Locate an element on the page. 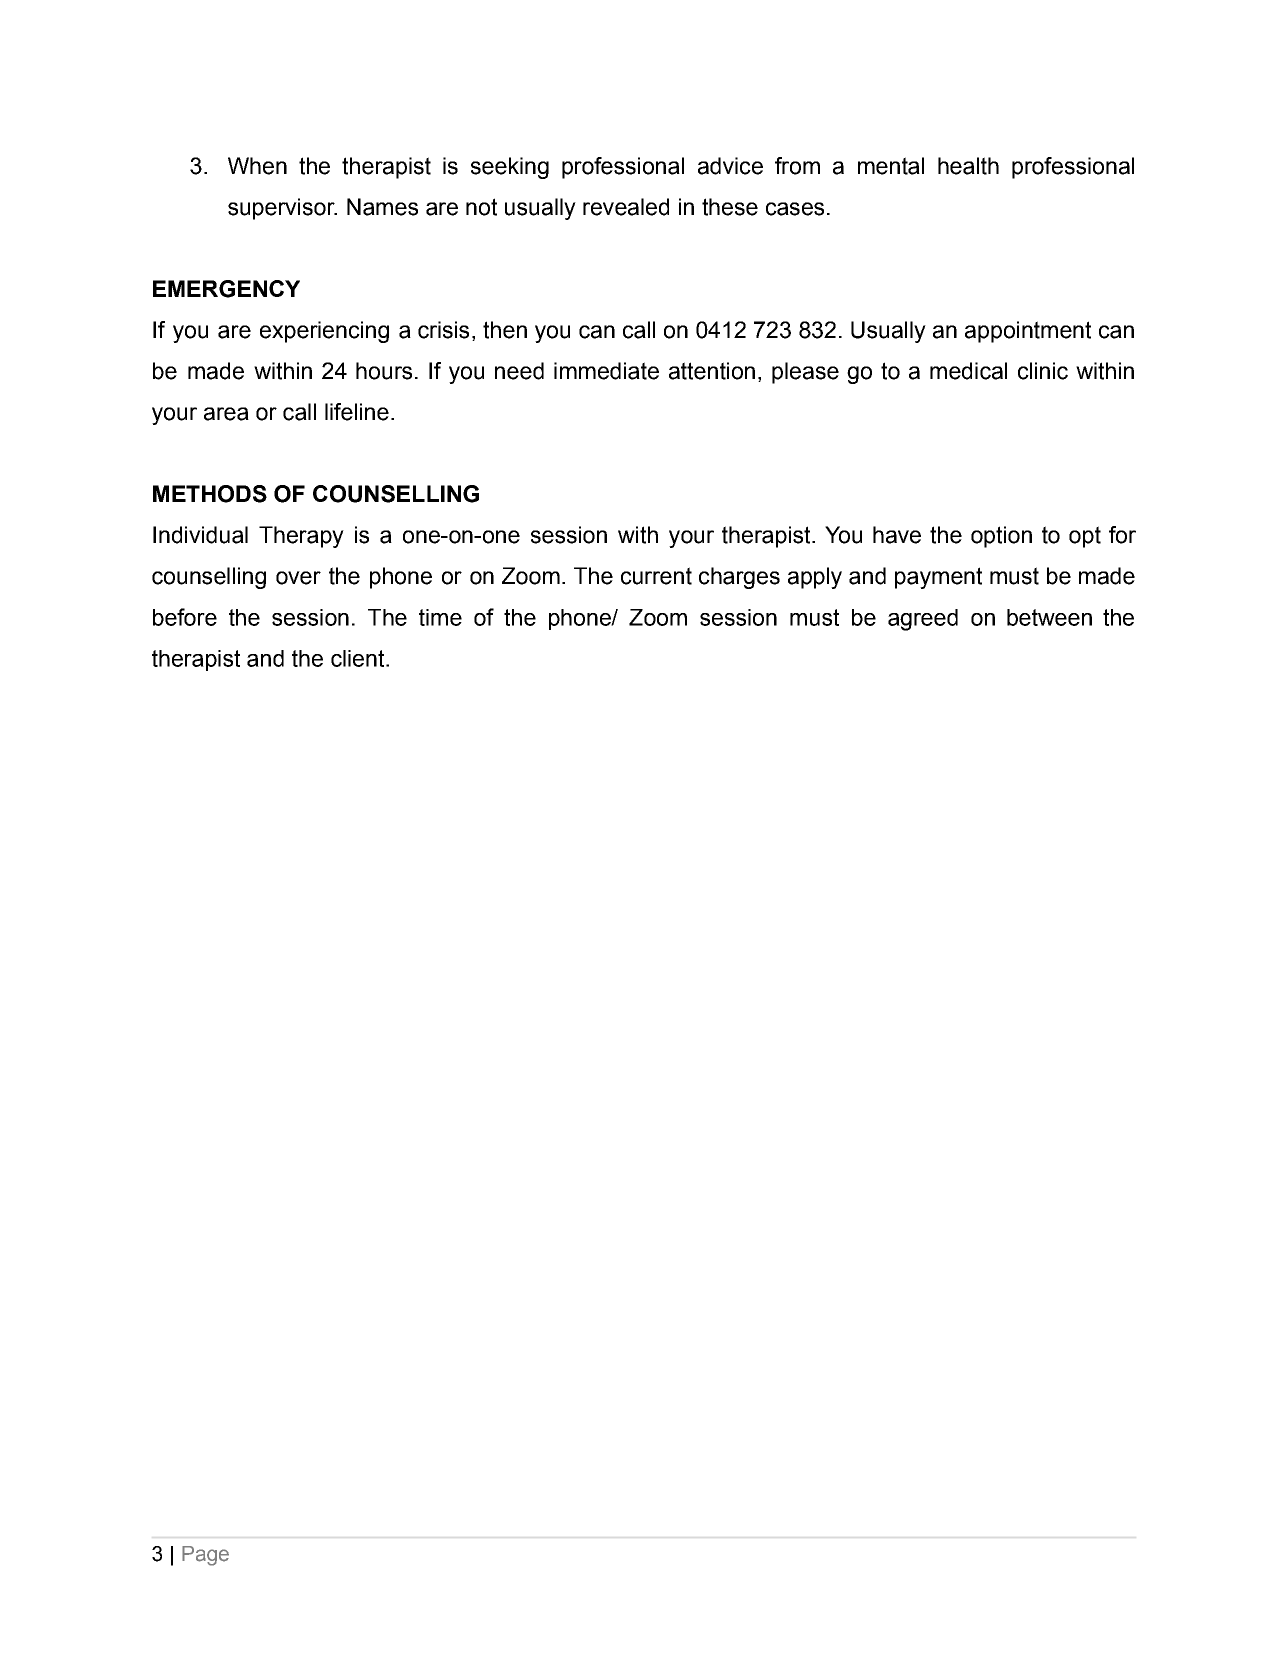 Image resolution: width=1288 pixels, height=1667 pixels. have is located at coordinates (897, 535).
